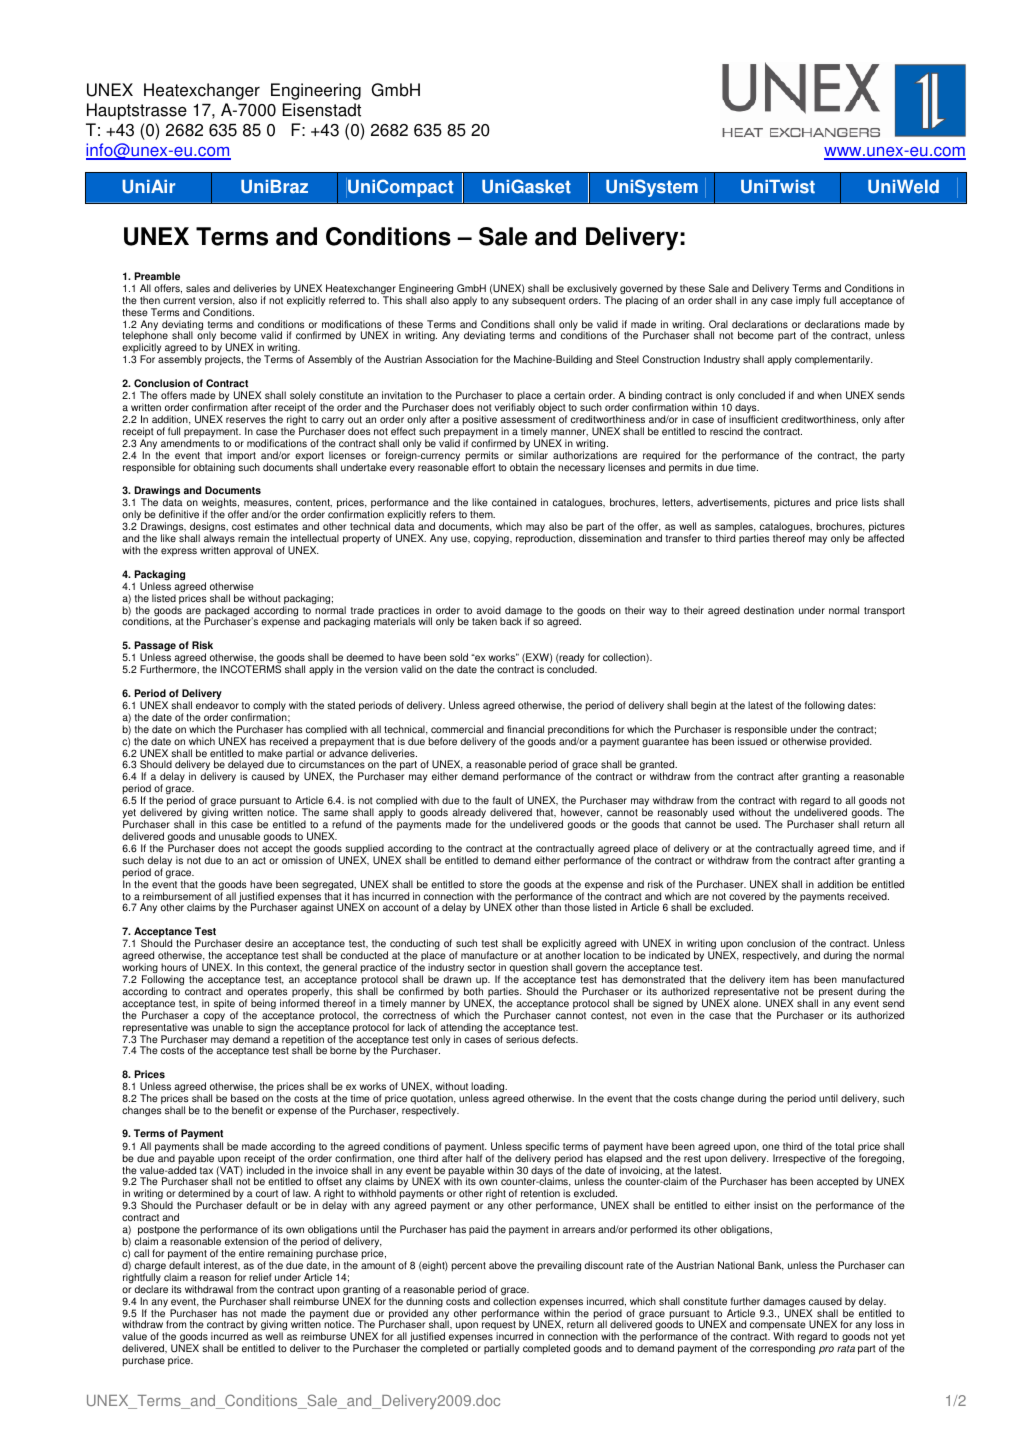  What do you see at coordinates (808, 301) in the page?
I see `imply` at bounding box center [808, 301].
